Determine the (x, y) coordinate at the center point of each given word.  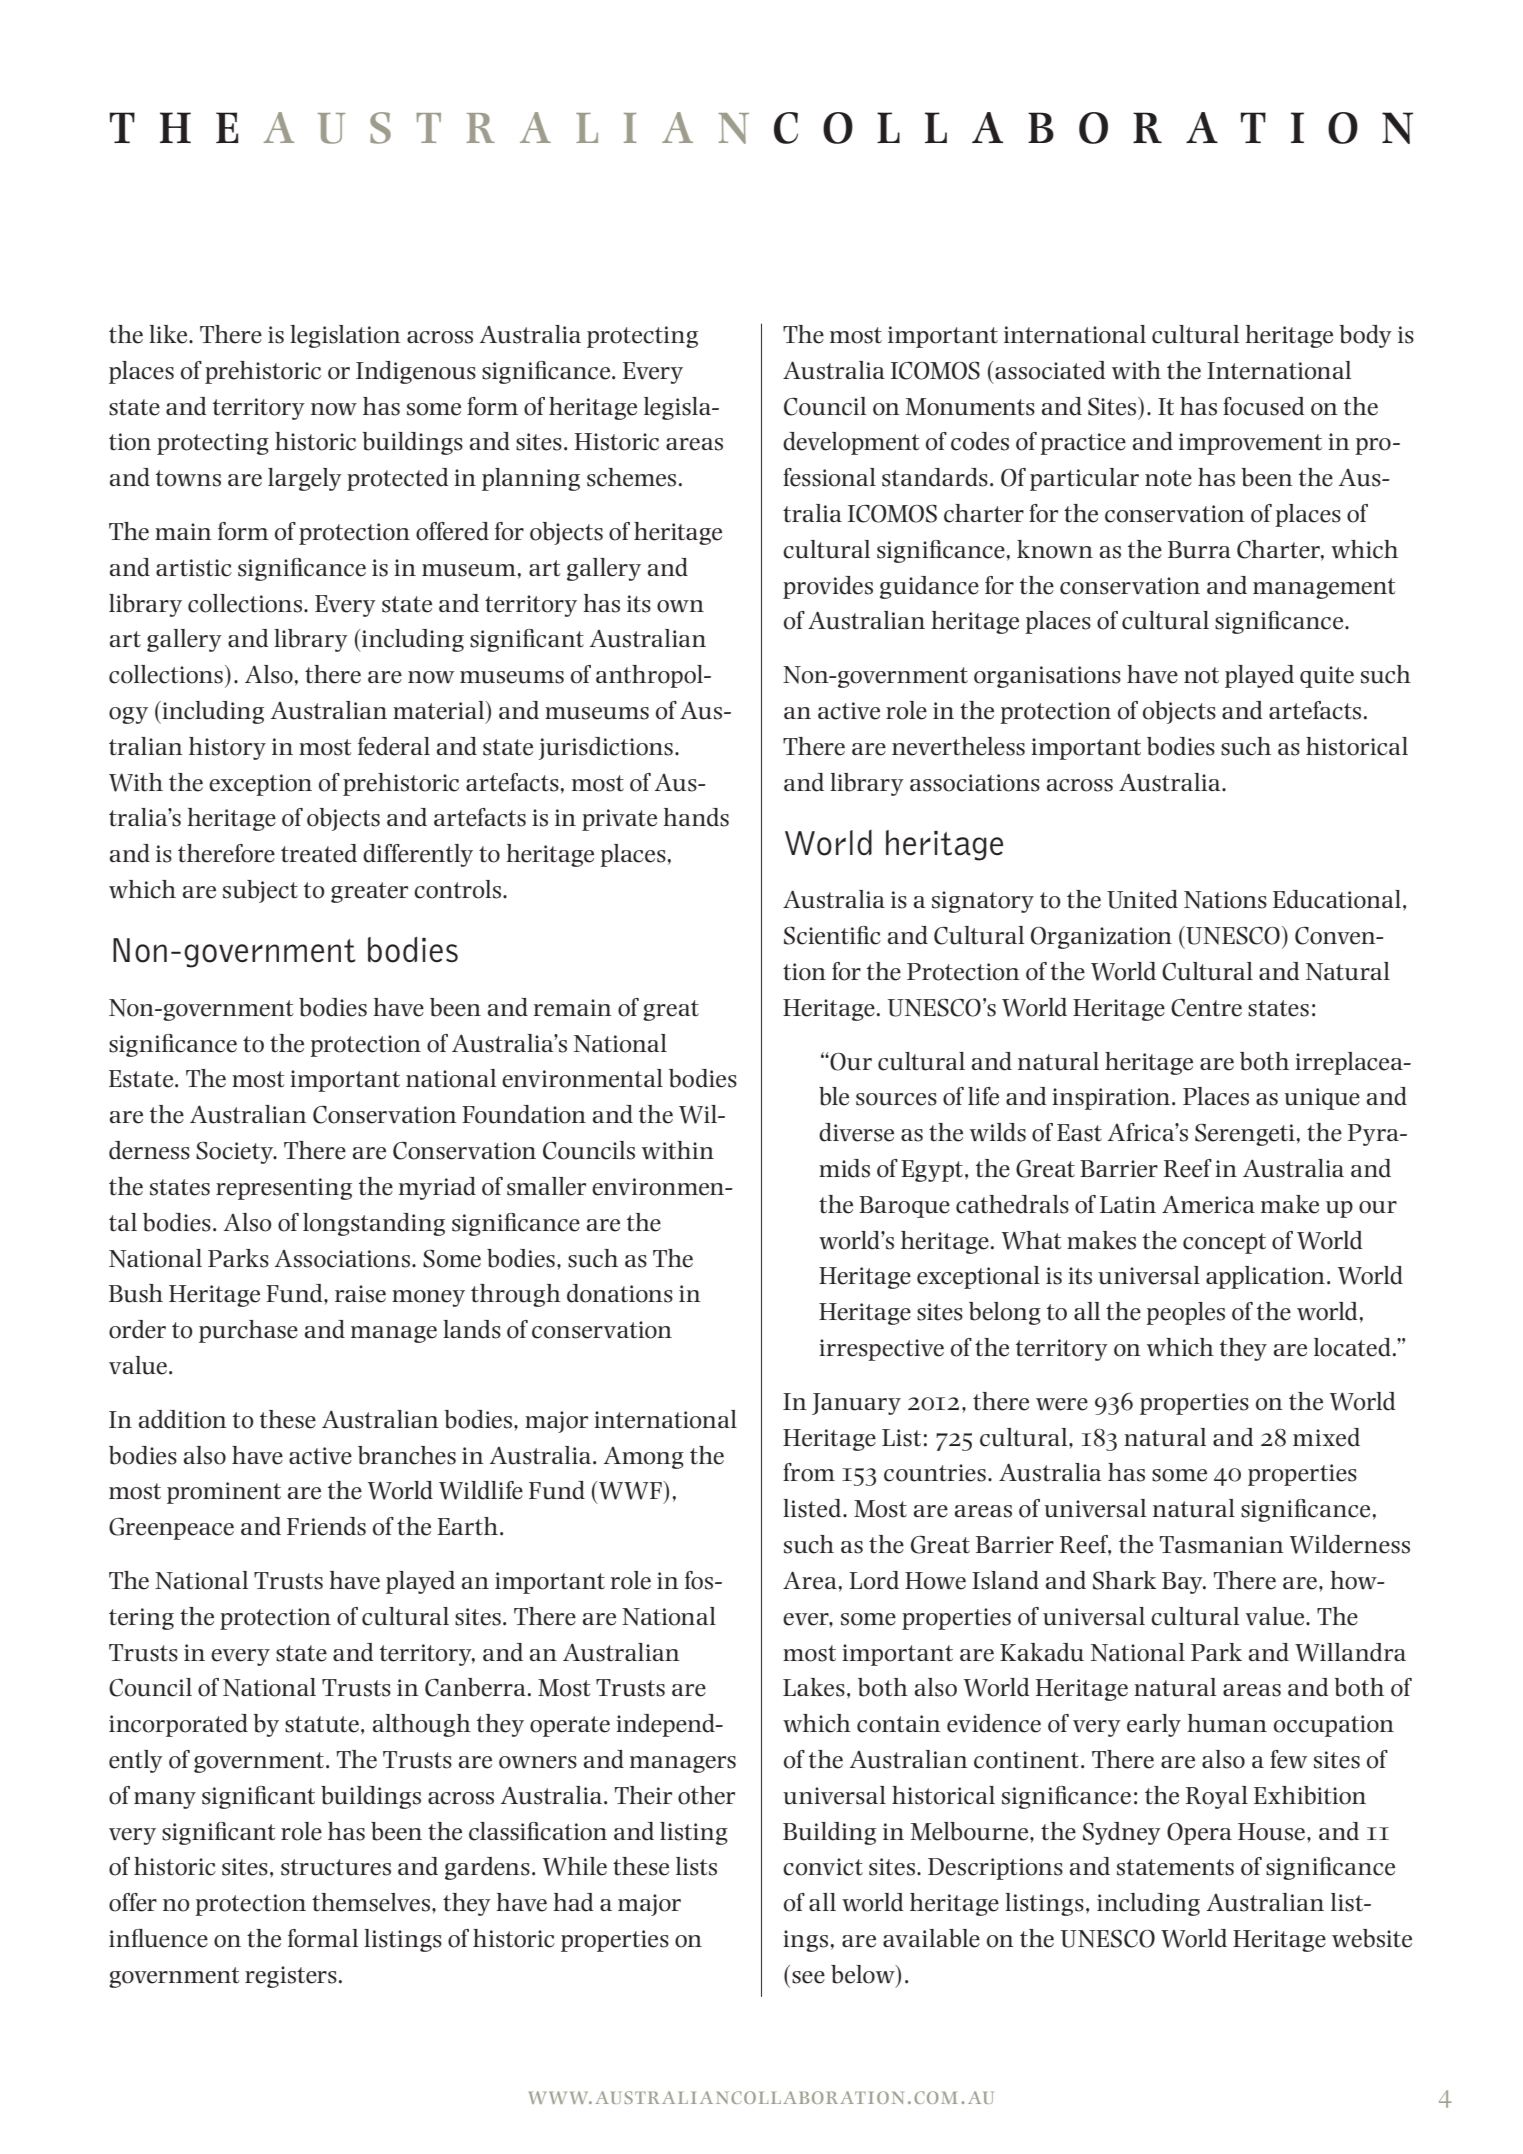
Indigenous (416, 372)
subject (260, 891)
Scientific (832, 935)
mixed (1326, 1437)
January (856, 1404)
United (1142, 899)
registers (291, 1977)
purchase (248, 1331)
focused (1264, 406)
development (851, 443)
